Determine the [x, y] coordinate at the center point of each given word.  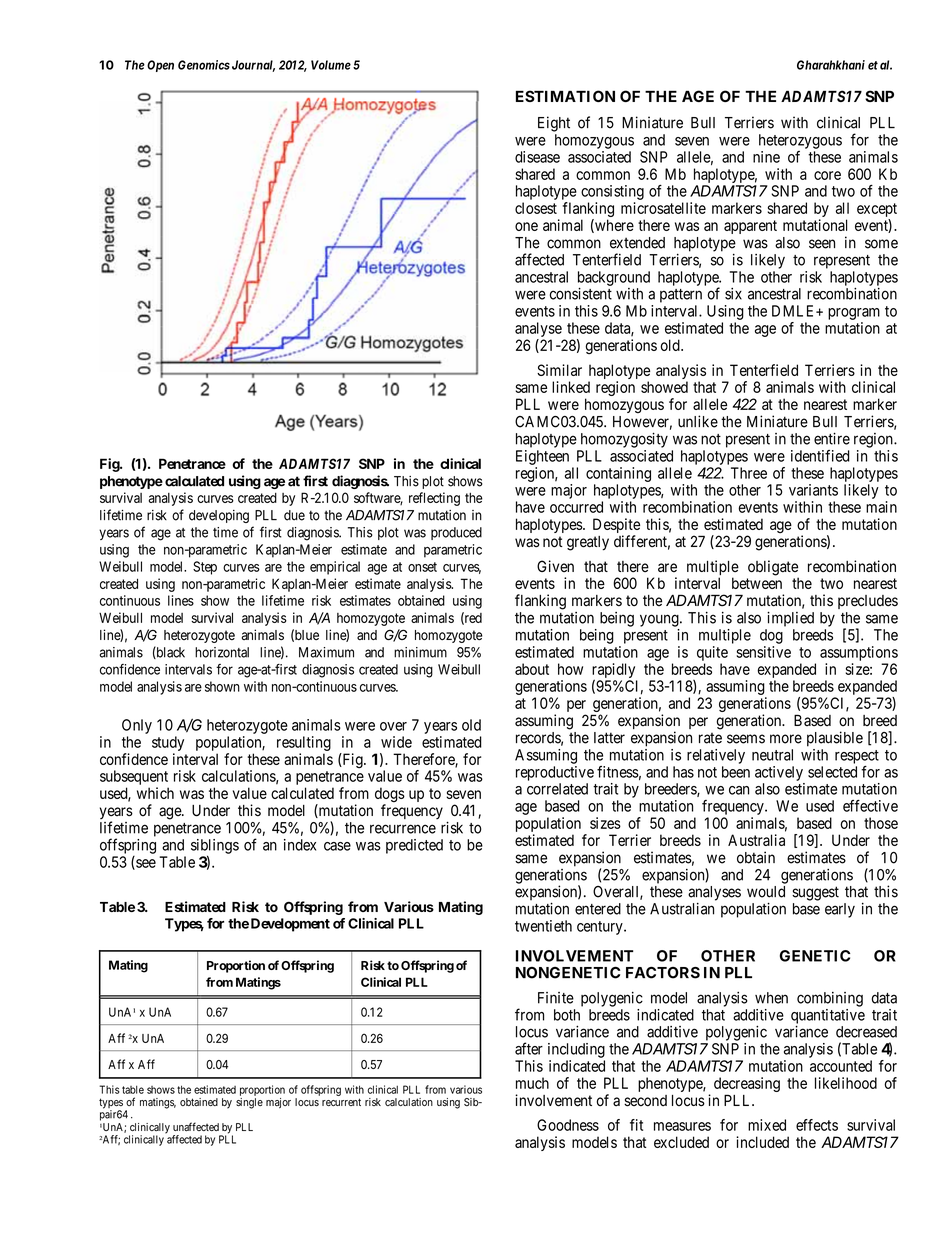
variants [813, 490]
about [532, 669]
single [249, 1103]
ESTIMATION [565, 96]
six [733, 294]
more [786, 739]
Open [160, 66]
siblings [215, 847]
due [294, 515]
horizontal [222, 652]
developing [219, 516]
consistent [581, 293]
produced [456, 533]
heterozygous [800, 141]
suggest [815, 893]
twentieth [543, 926]
